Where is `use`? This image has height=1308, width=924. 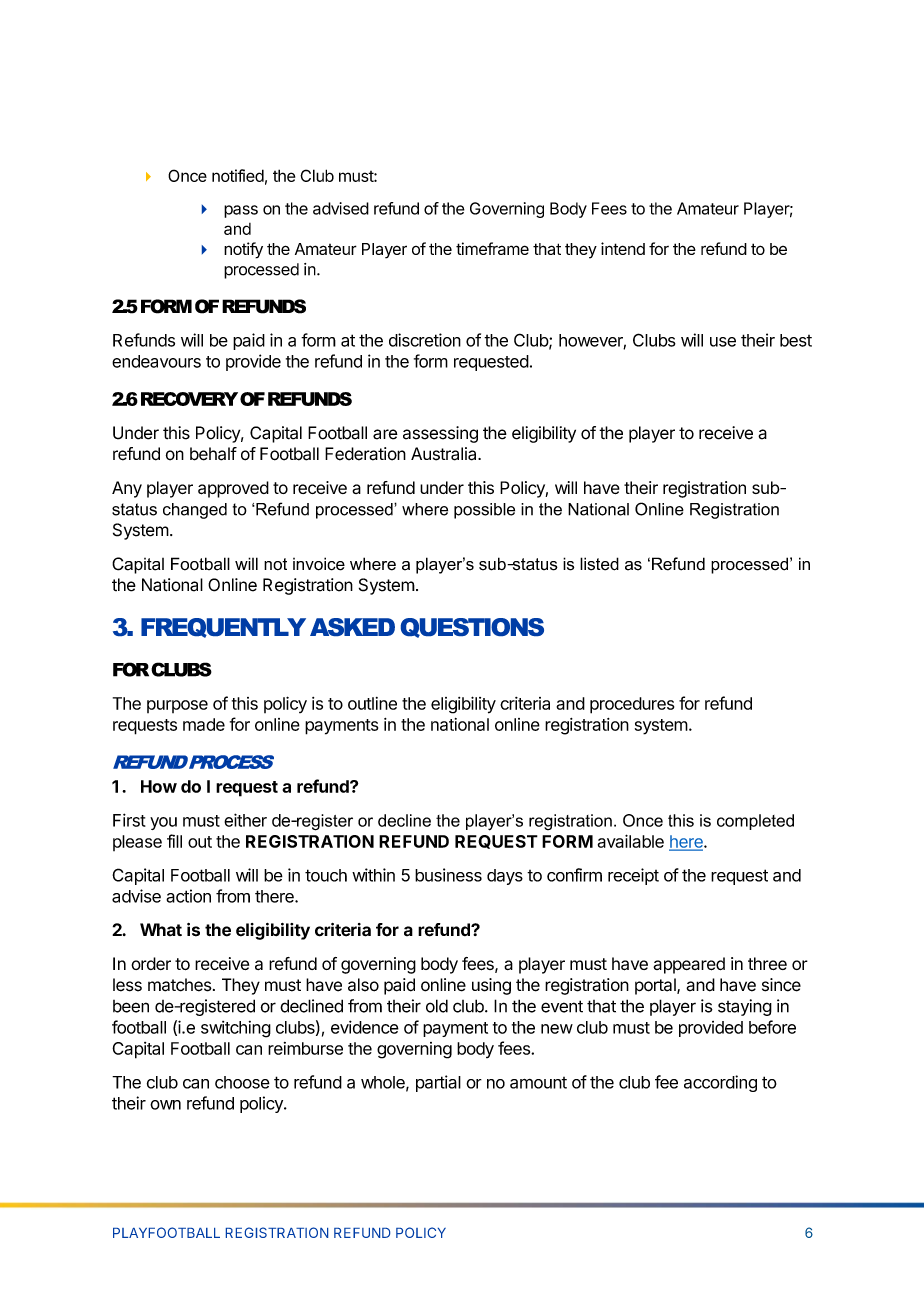 use is located at coordinates (723, 342).
